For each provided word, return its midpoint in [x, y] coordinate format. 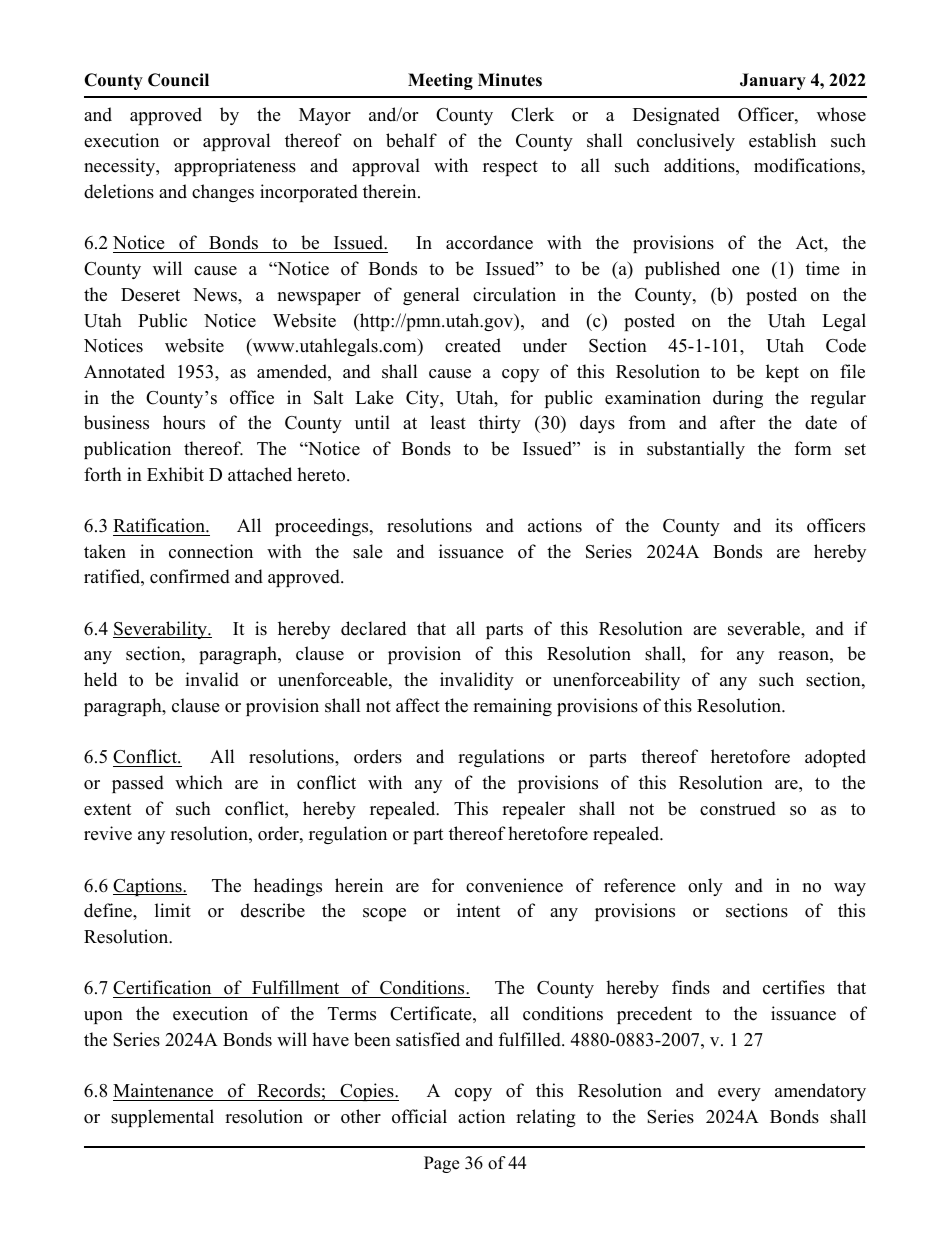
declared [373, 628]
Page [441, 1164]
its [784, 525]
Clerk [532, 114]
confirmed [190, 576]
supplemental [162, 1118]
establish [782, 140]
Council [178, 80]
